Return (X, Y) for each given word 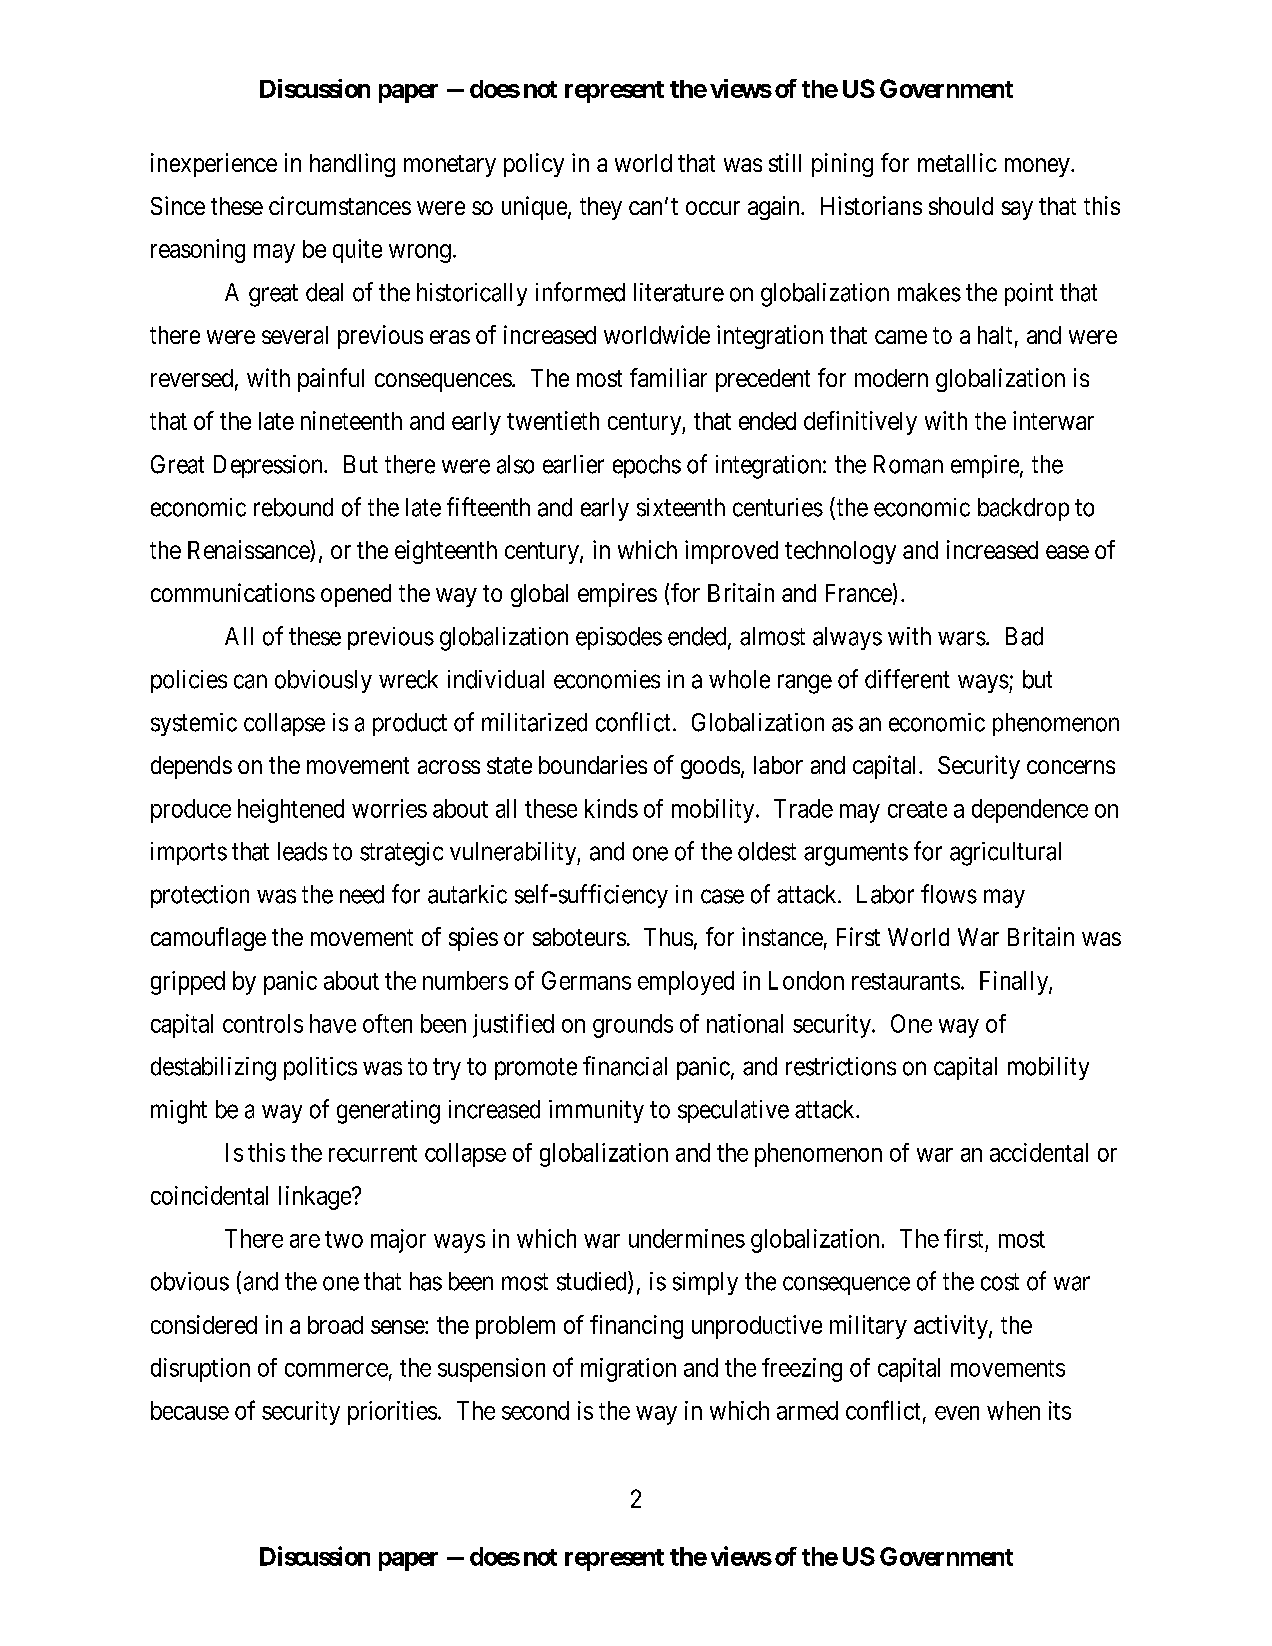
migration (628, 1370)
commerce (336, 1370)
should (961, 206)
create (917, 809)
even (957, 1413)
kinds (611, 808)
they (601, 208)
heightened (291, 811)
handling (352, 165)
